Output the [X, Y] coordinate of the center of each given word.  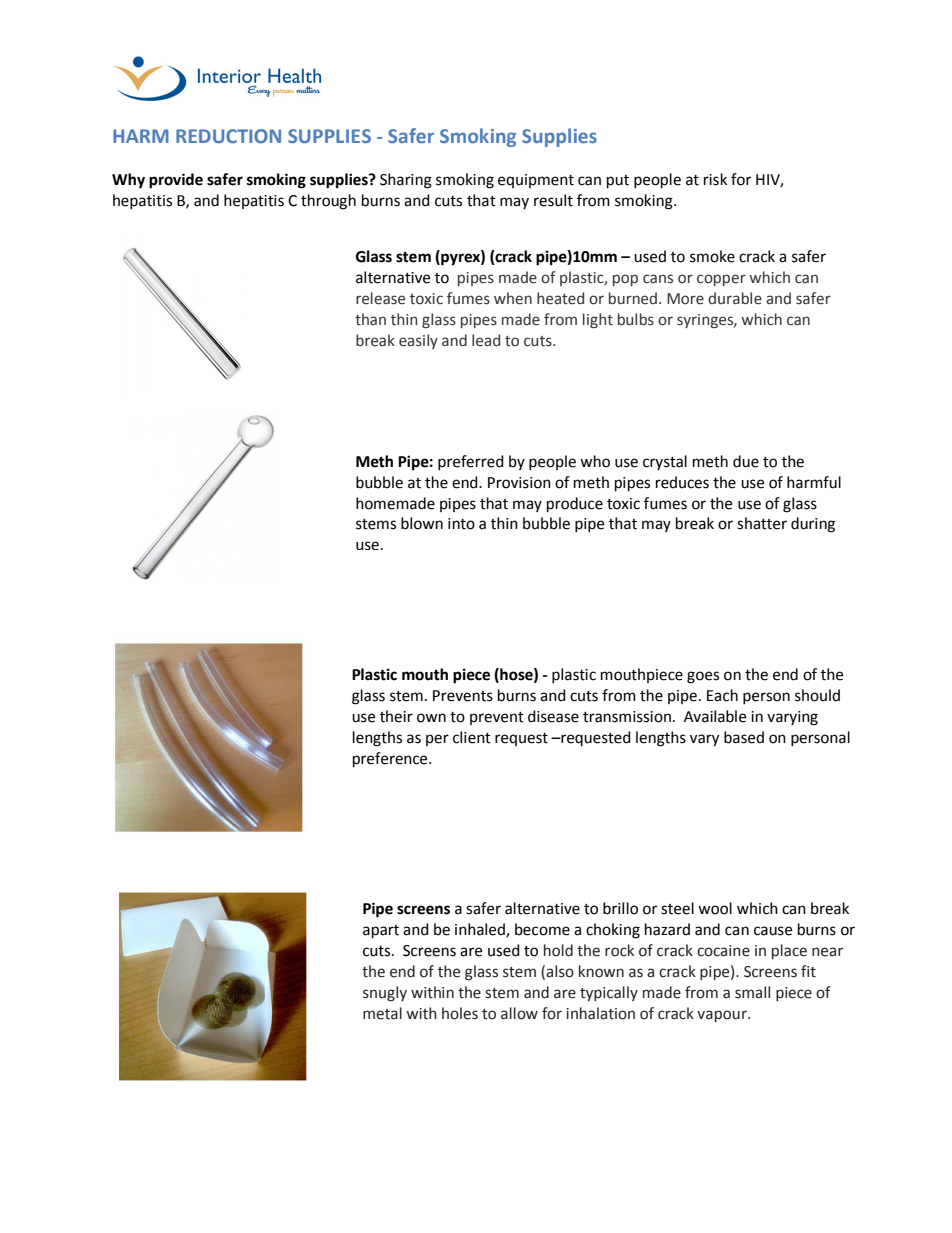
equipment [536, 181]
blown [422, 523]
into [461, 524]
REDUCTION [228, 136]
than [370, 319]
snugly [385, 994]
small [752, 992]
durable [735, 298]
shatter [762, 523]
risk [715, 179]
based [744, 737]
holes [460, 1013]
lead [486, 340]
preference [391, 760]
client [472, 737]
